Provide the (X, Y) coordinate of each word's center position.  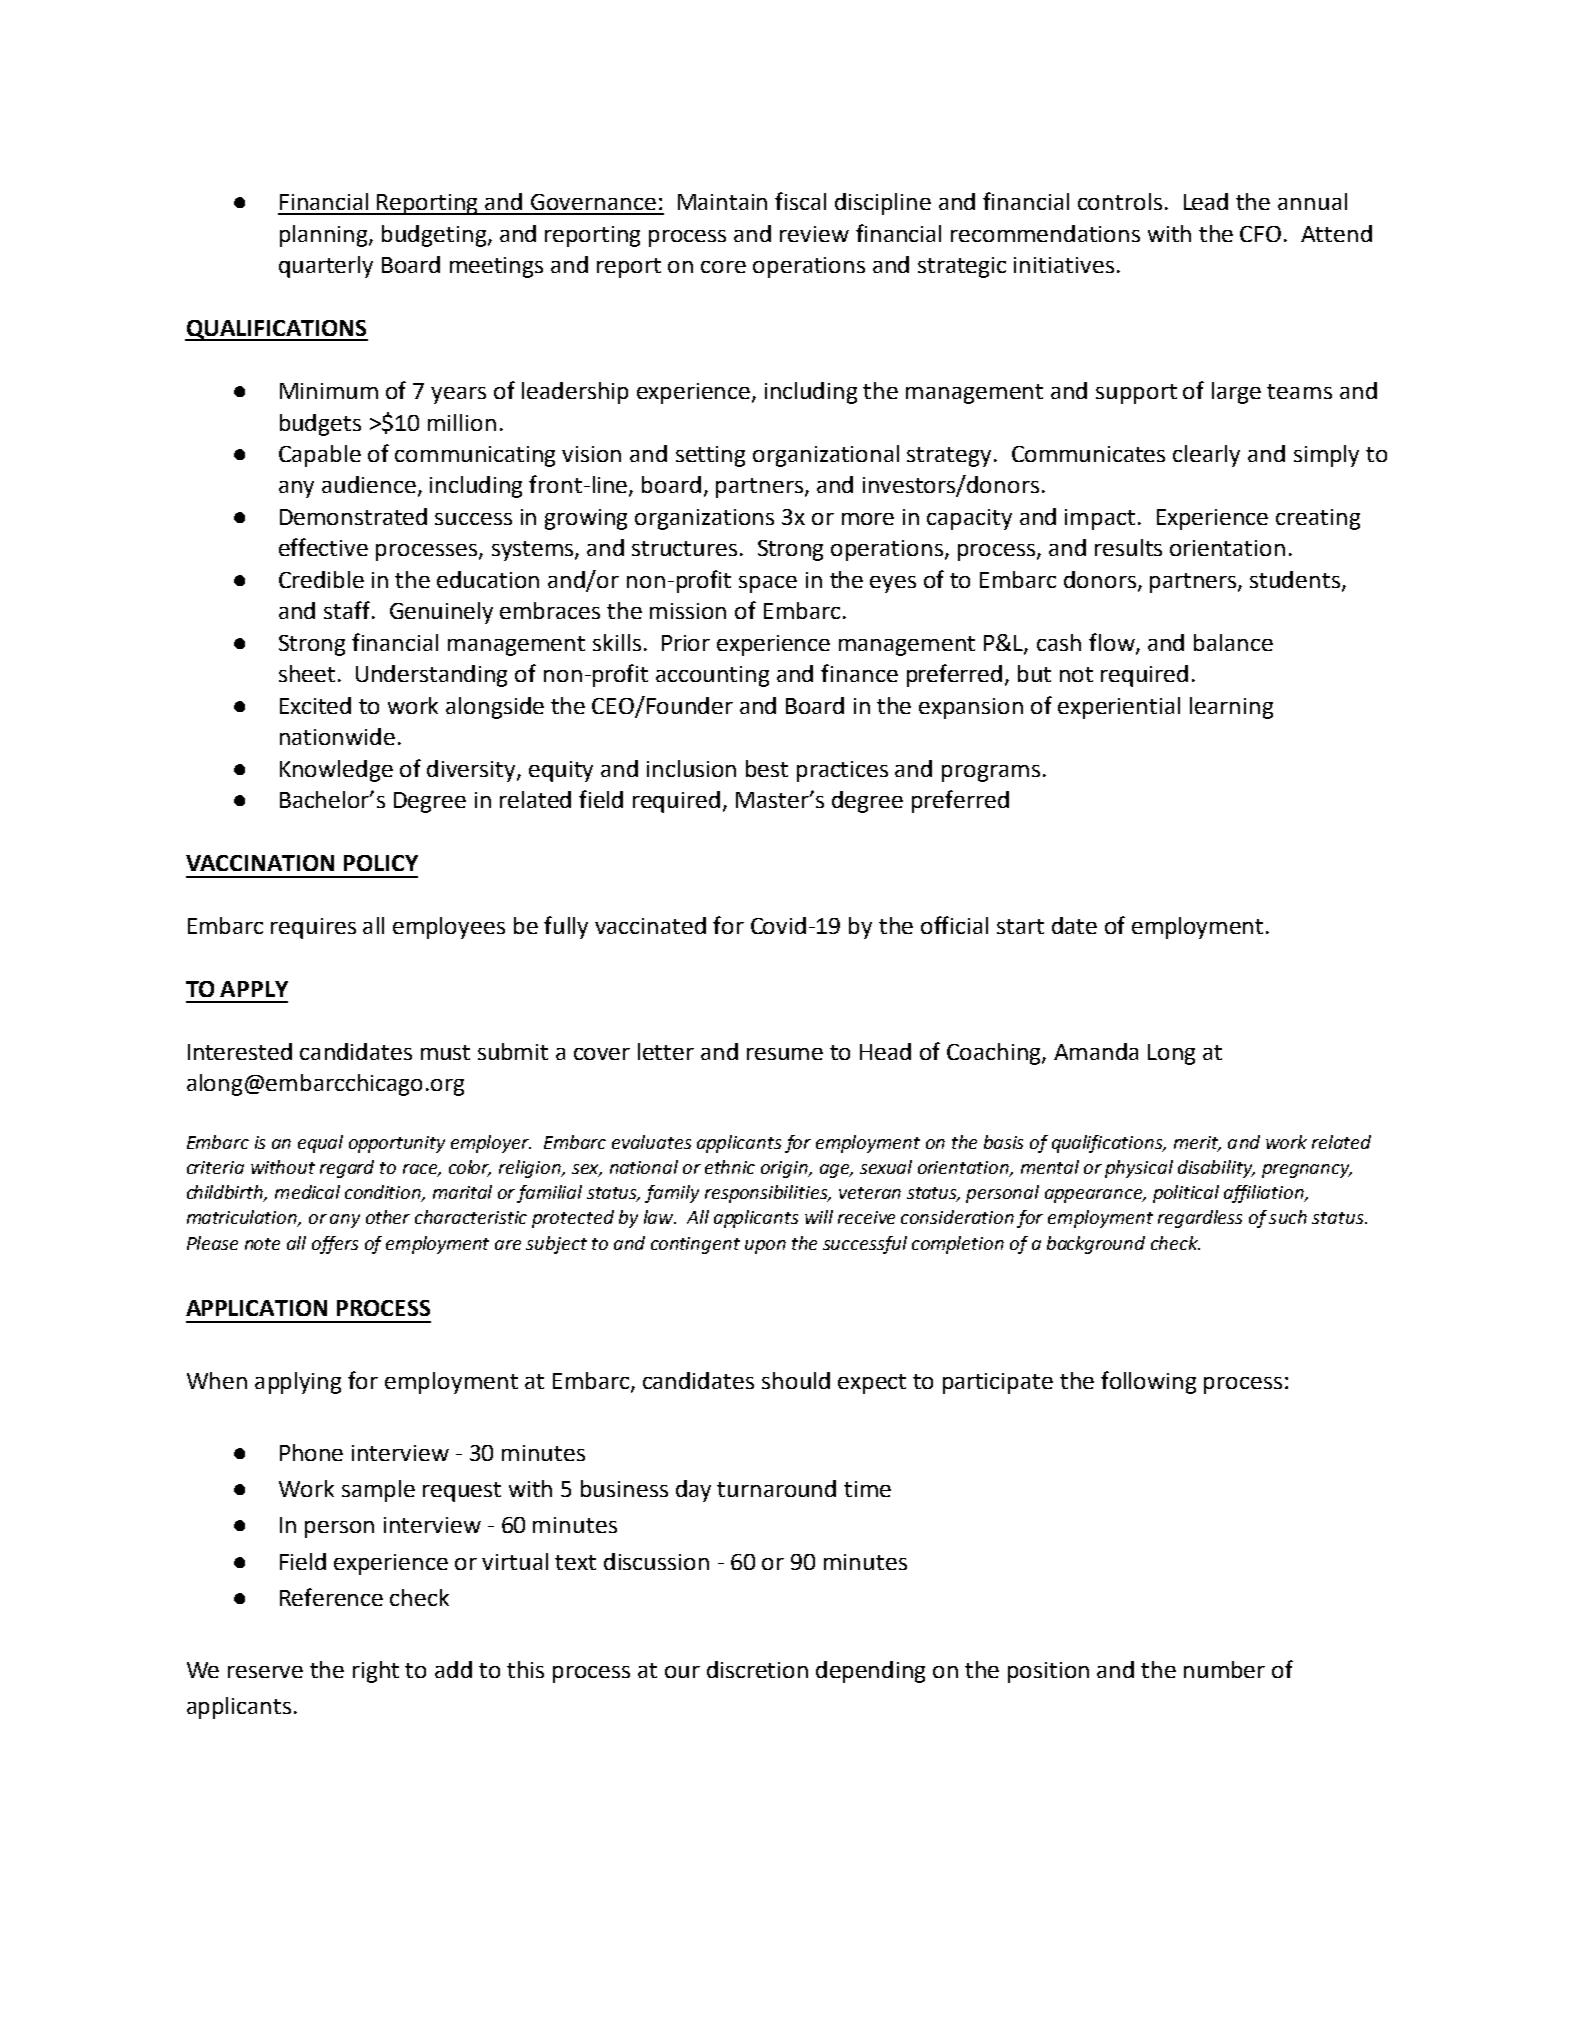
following (1148, 1382)
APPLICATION (256, 1308)
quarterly (326, 267)
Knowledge (336, 771)
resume (785, 1054)
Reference (331, 1597)
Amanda (1096, 1051)
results (1128, 547)
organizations (704, 519)
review (814, 234)
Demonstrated (353, 516)
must (445, 1052)
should (796, 1380)
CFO (1260, 234)
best (767, 768)
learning (1231, 708)
